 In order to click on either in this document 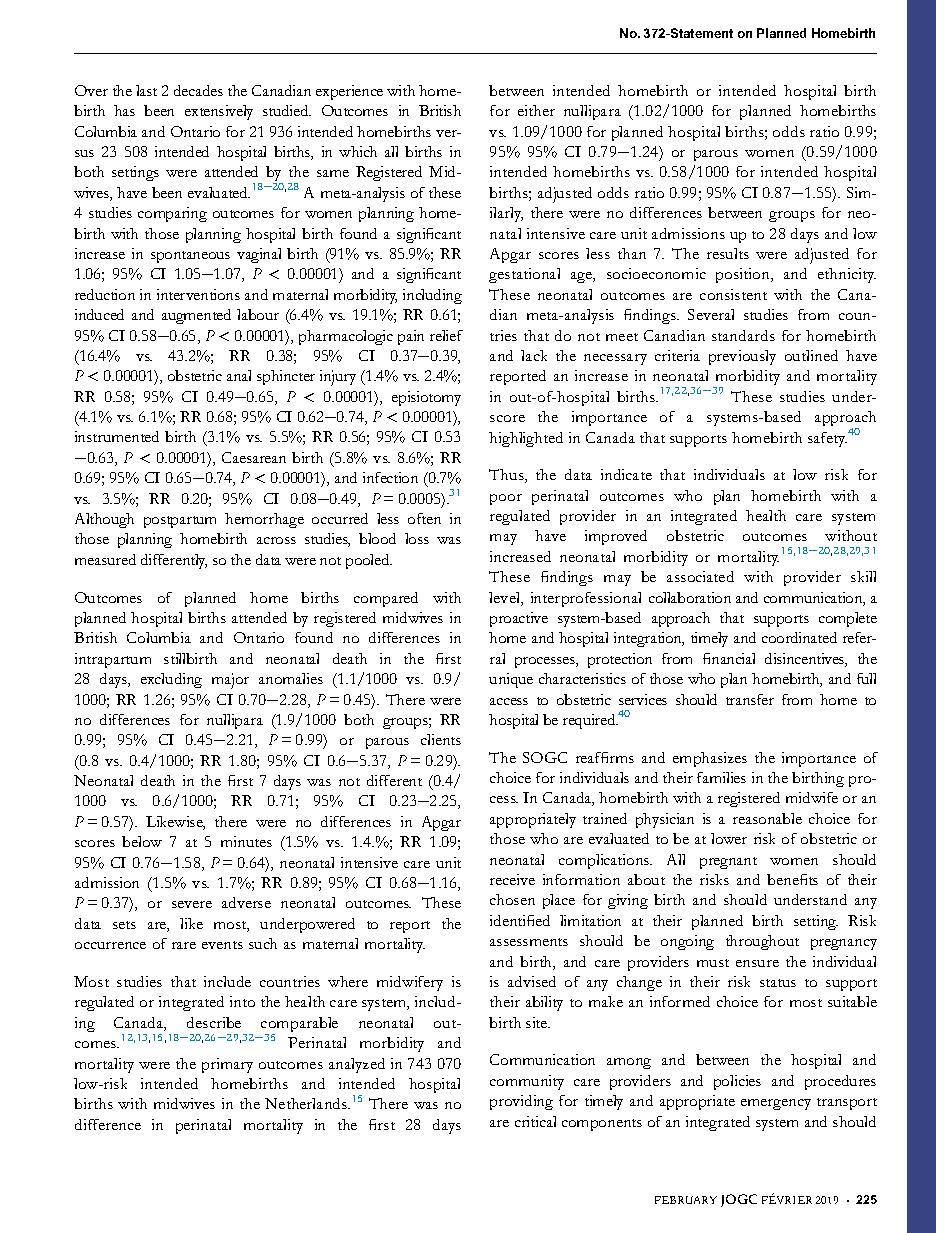, I will do `click(536, 110)`.
